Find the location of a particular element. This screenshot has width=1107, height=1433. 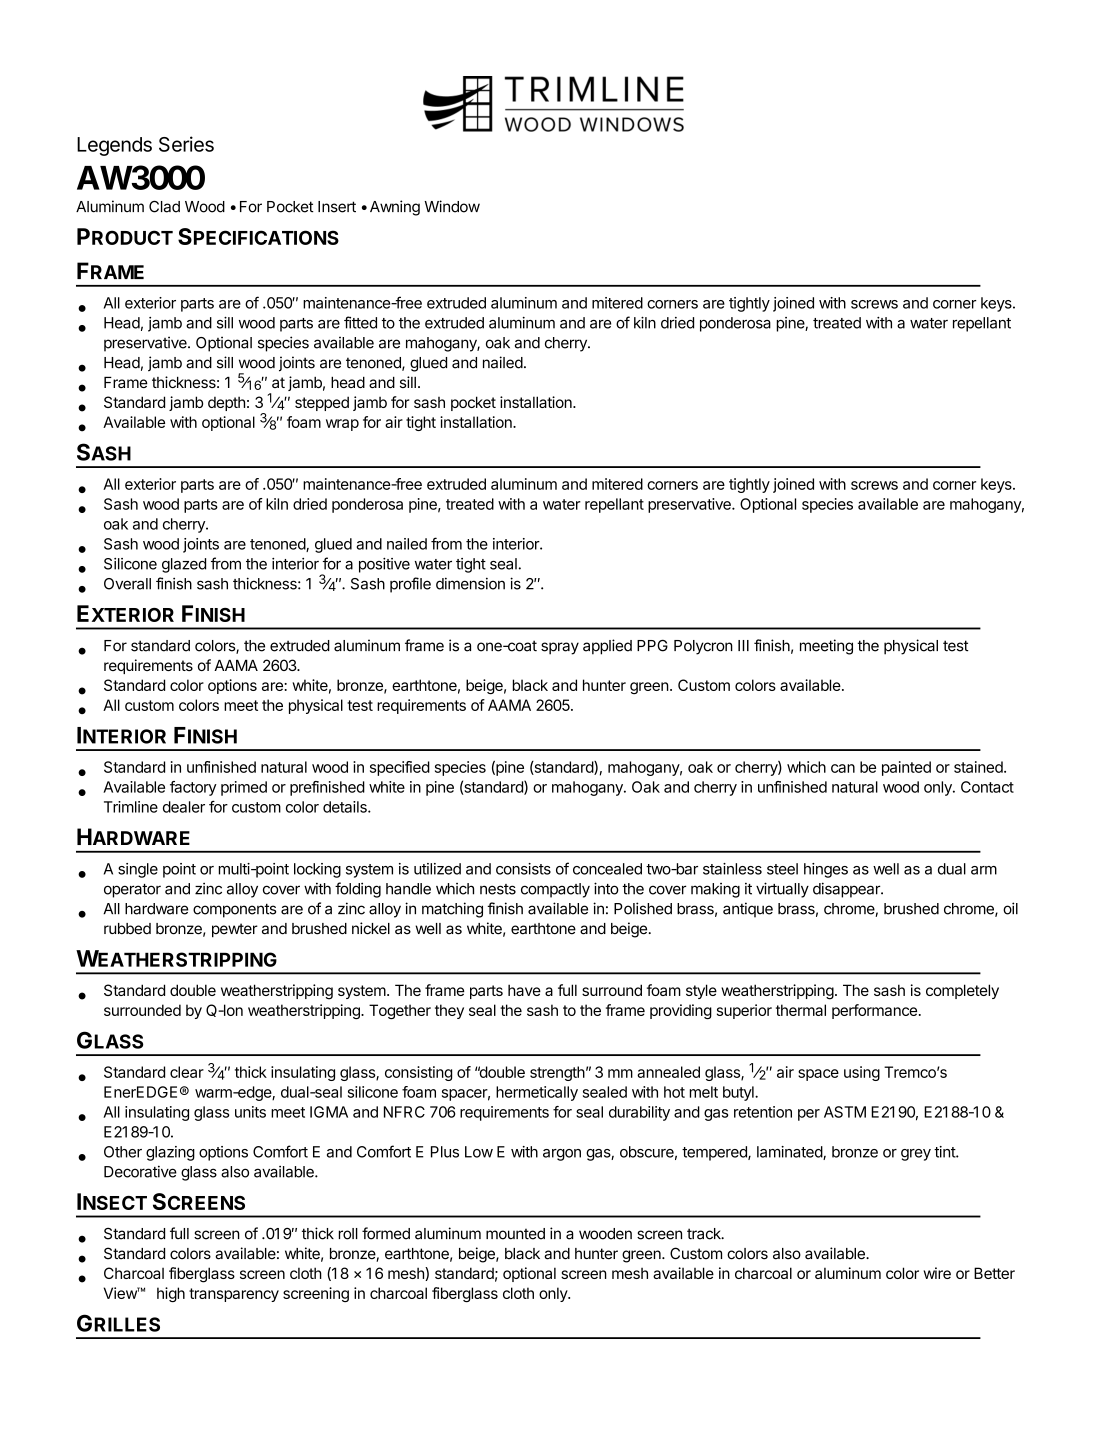

spray is located at coordinates (560, 648).
